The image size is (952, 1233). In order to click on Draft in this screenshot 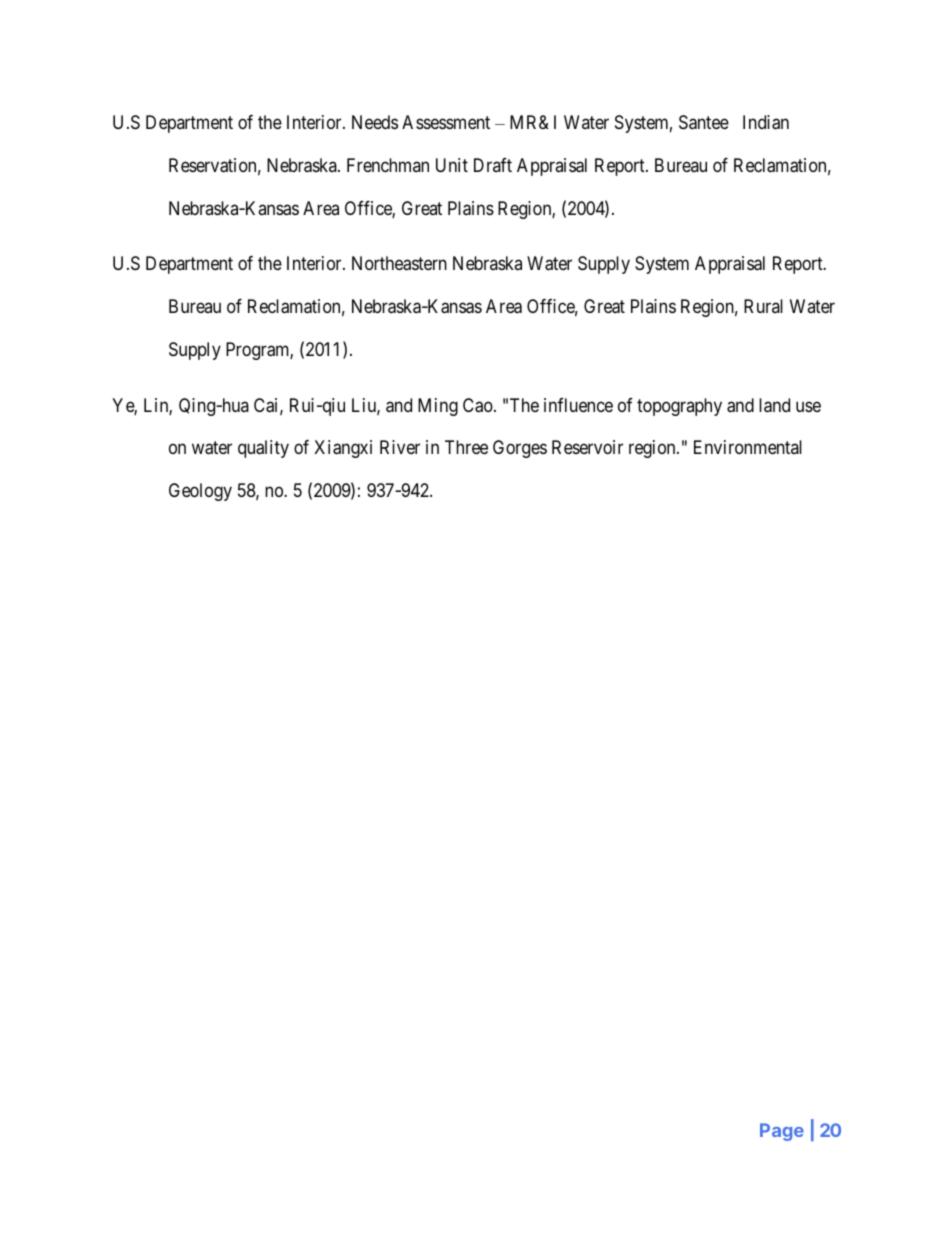, I will do `click(493, 165)`.
